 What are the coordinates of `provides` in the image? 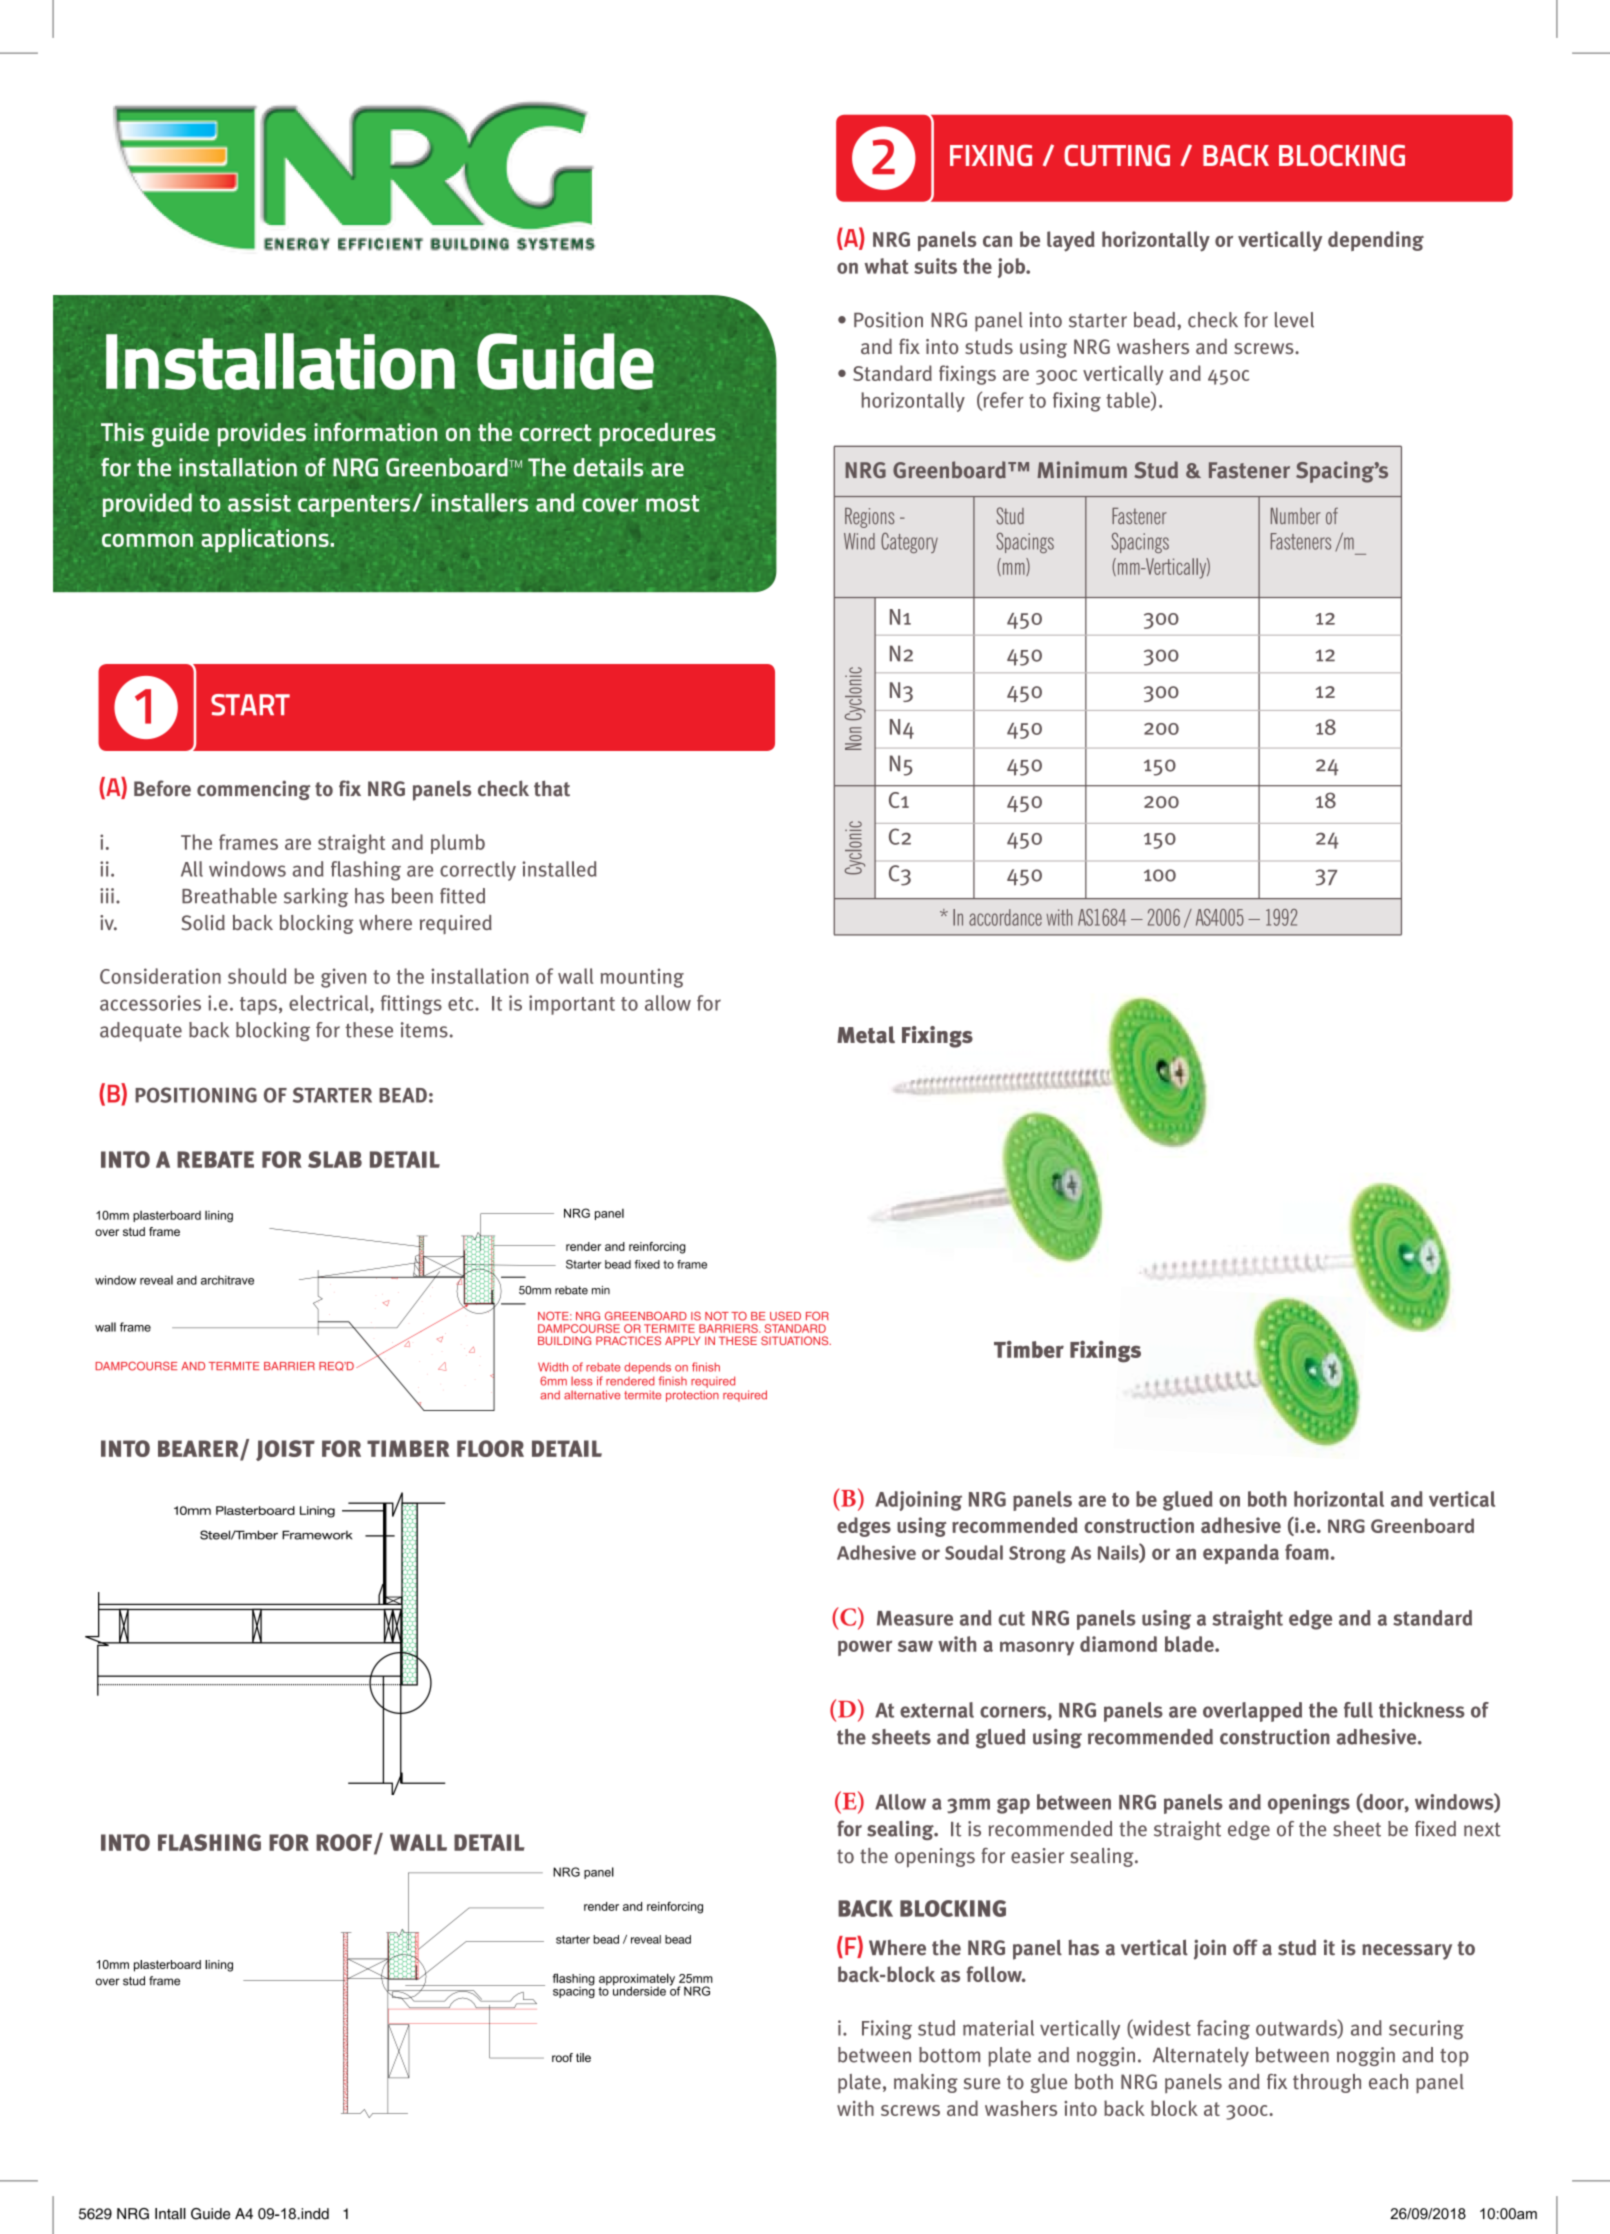 It's located at (262, 435).
